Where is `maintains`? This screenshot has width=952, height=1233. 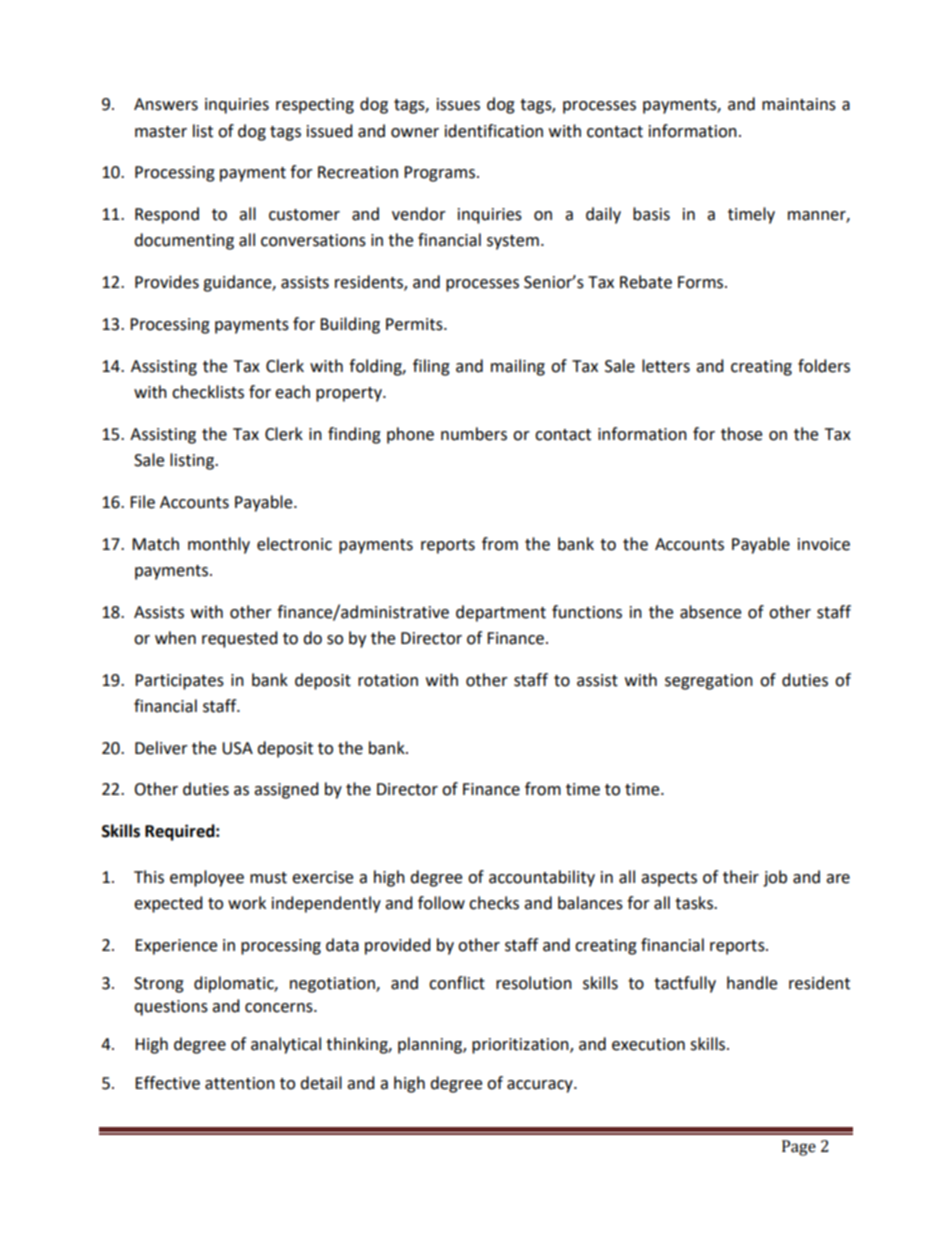
maintains is located at coordinates (799, 104).
